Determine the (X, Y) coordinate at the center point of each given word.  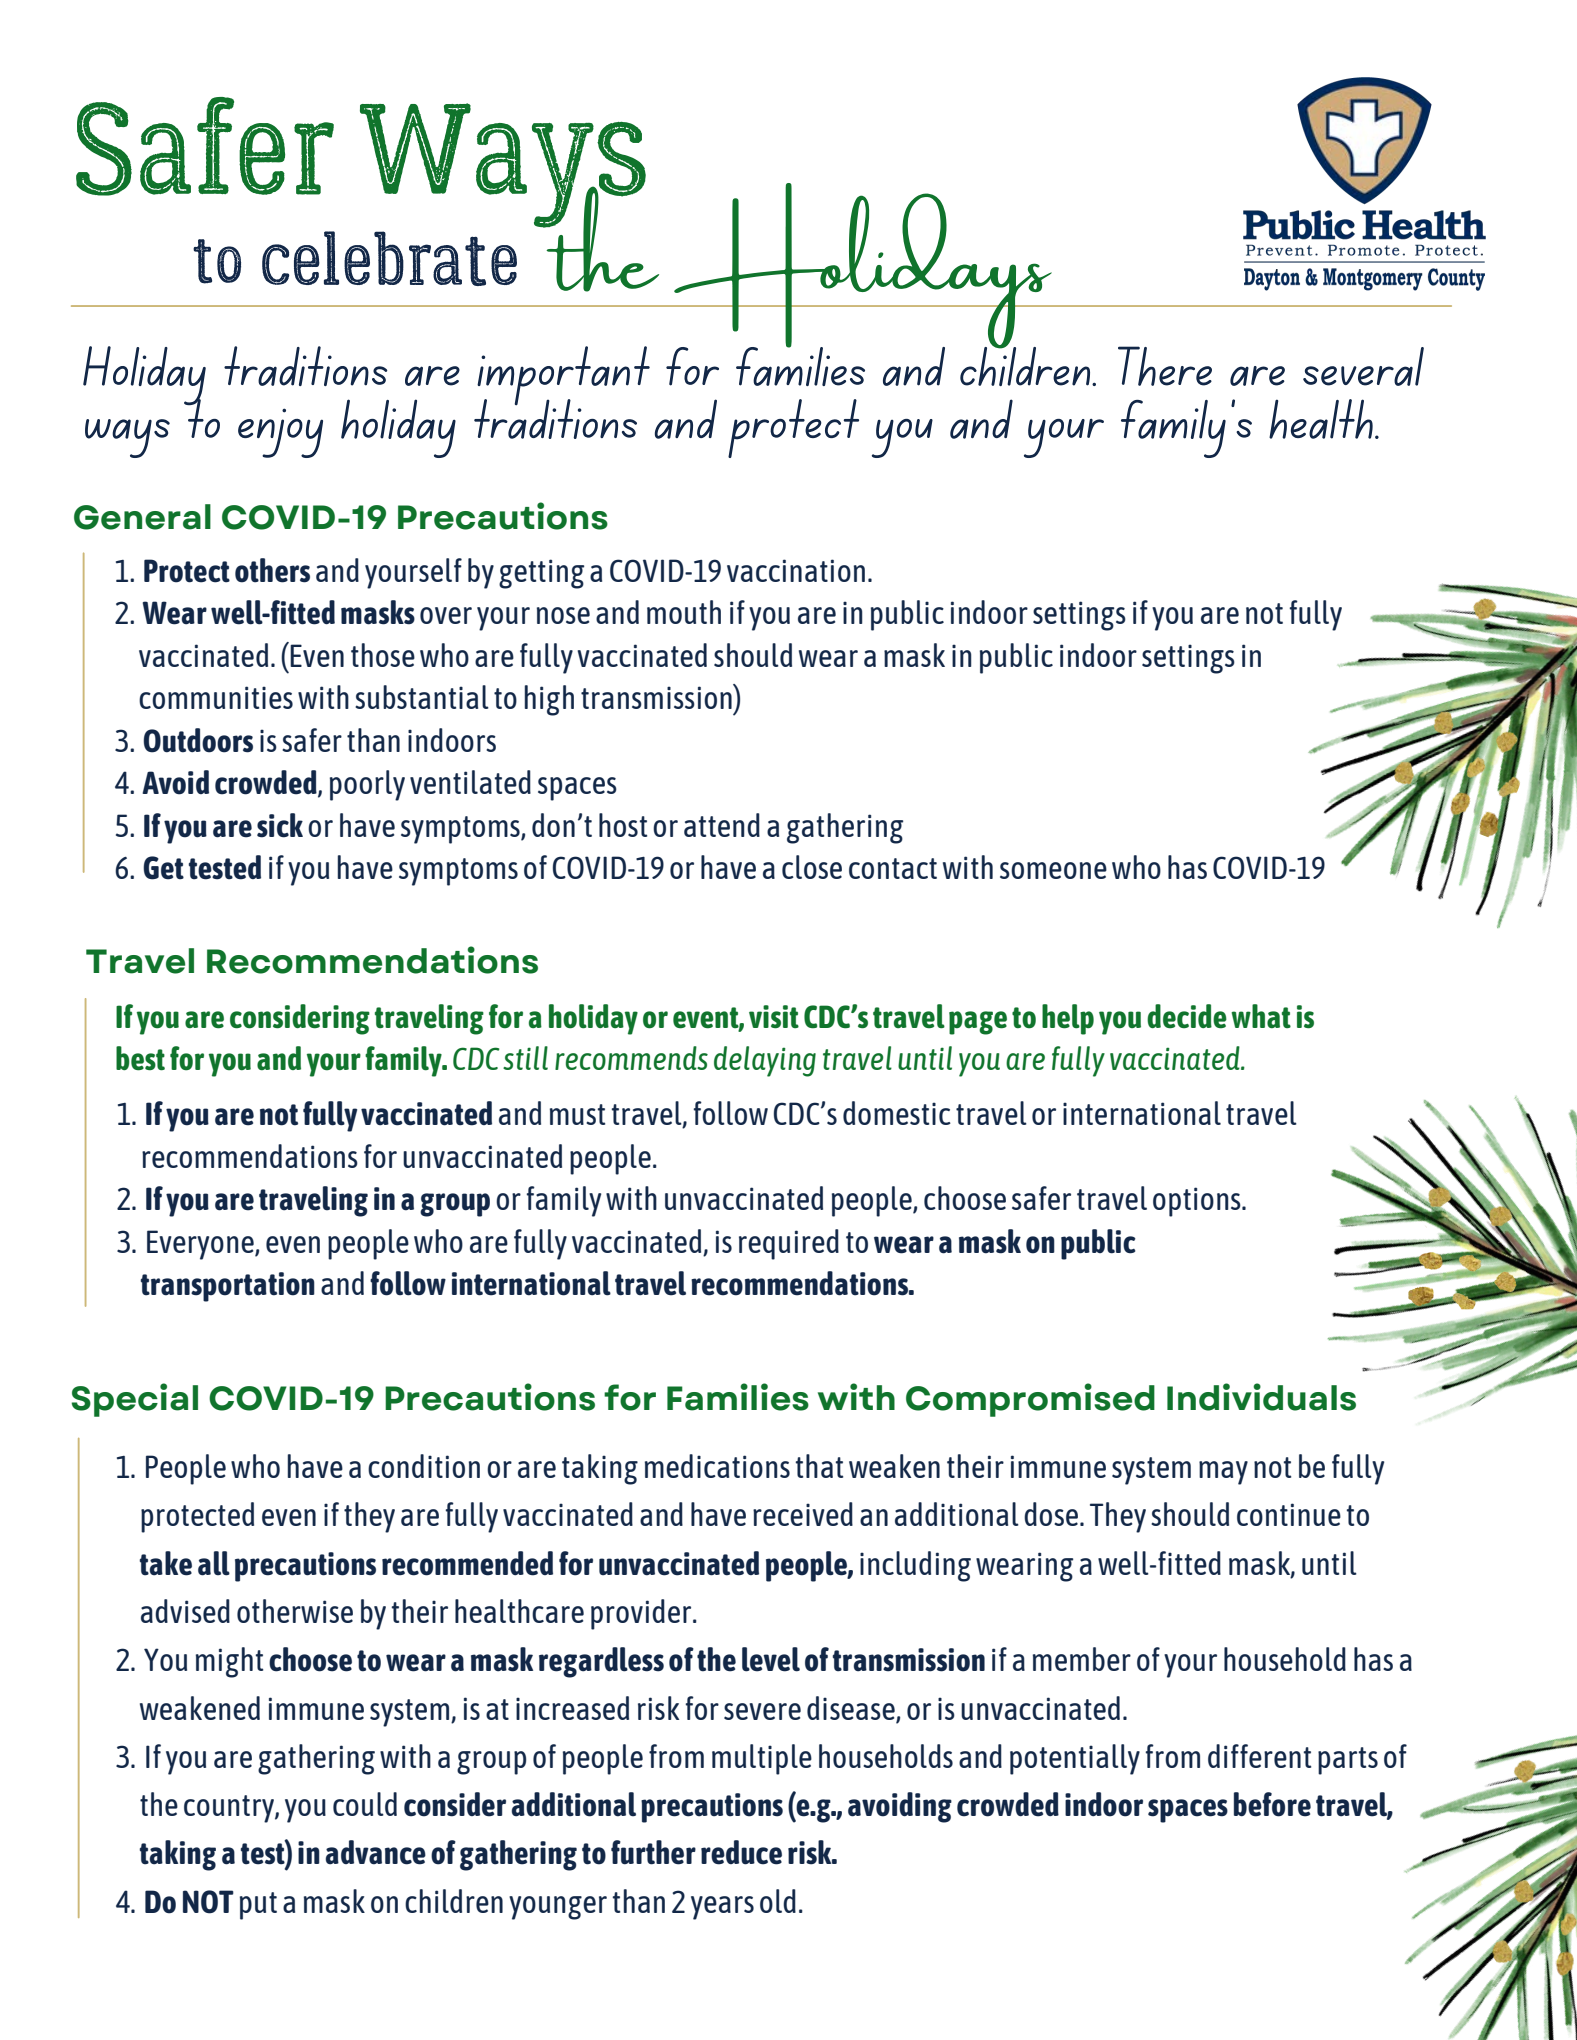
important (563, 377)
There (1165, 366)
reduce (741, 1852)
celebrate (389, 258)
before (1272, 1804)
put (258, 1906)
